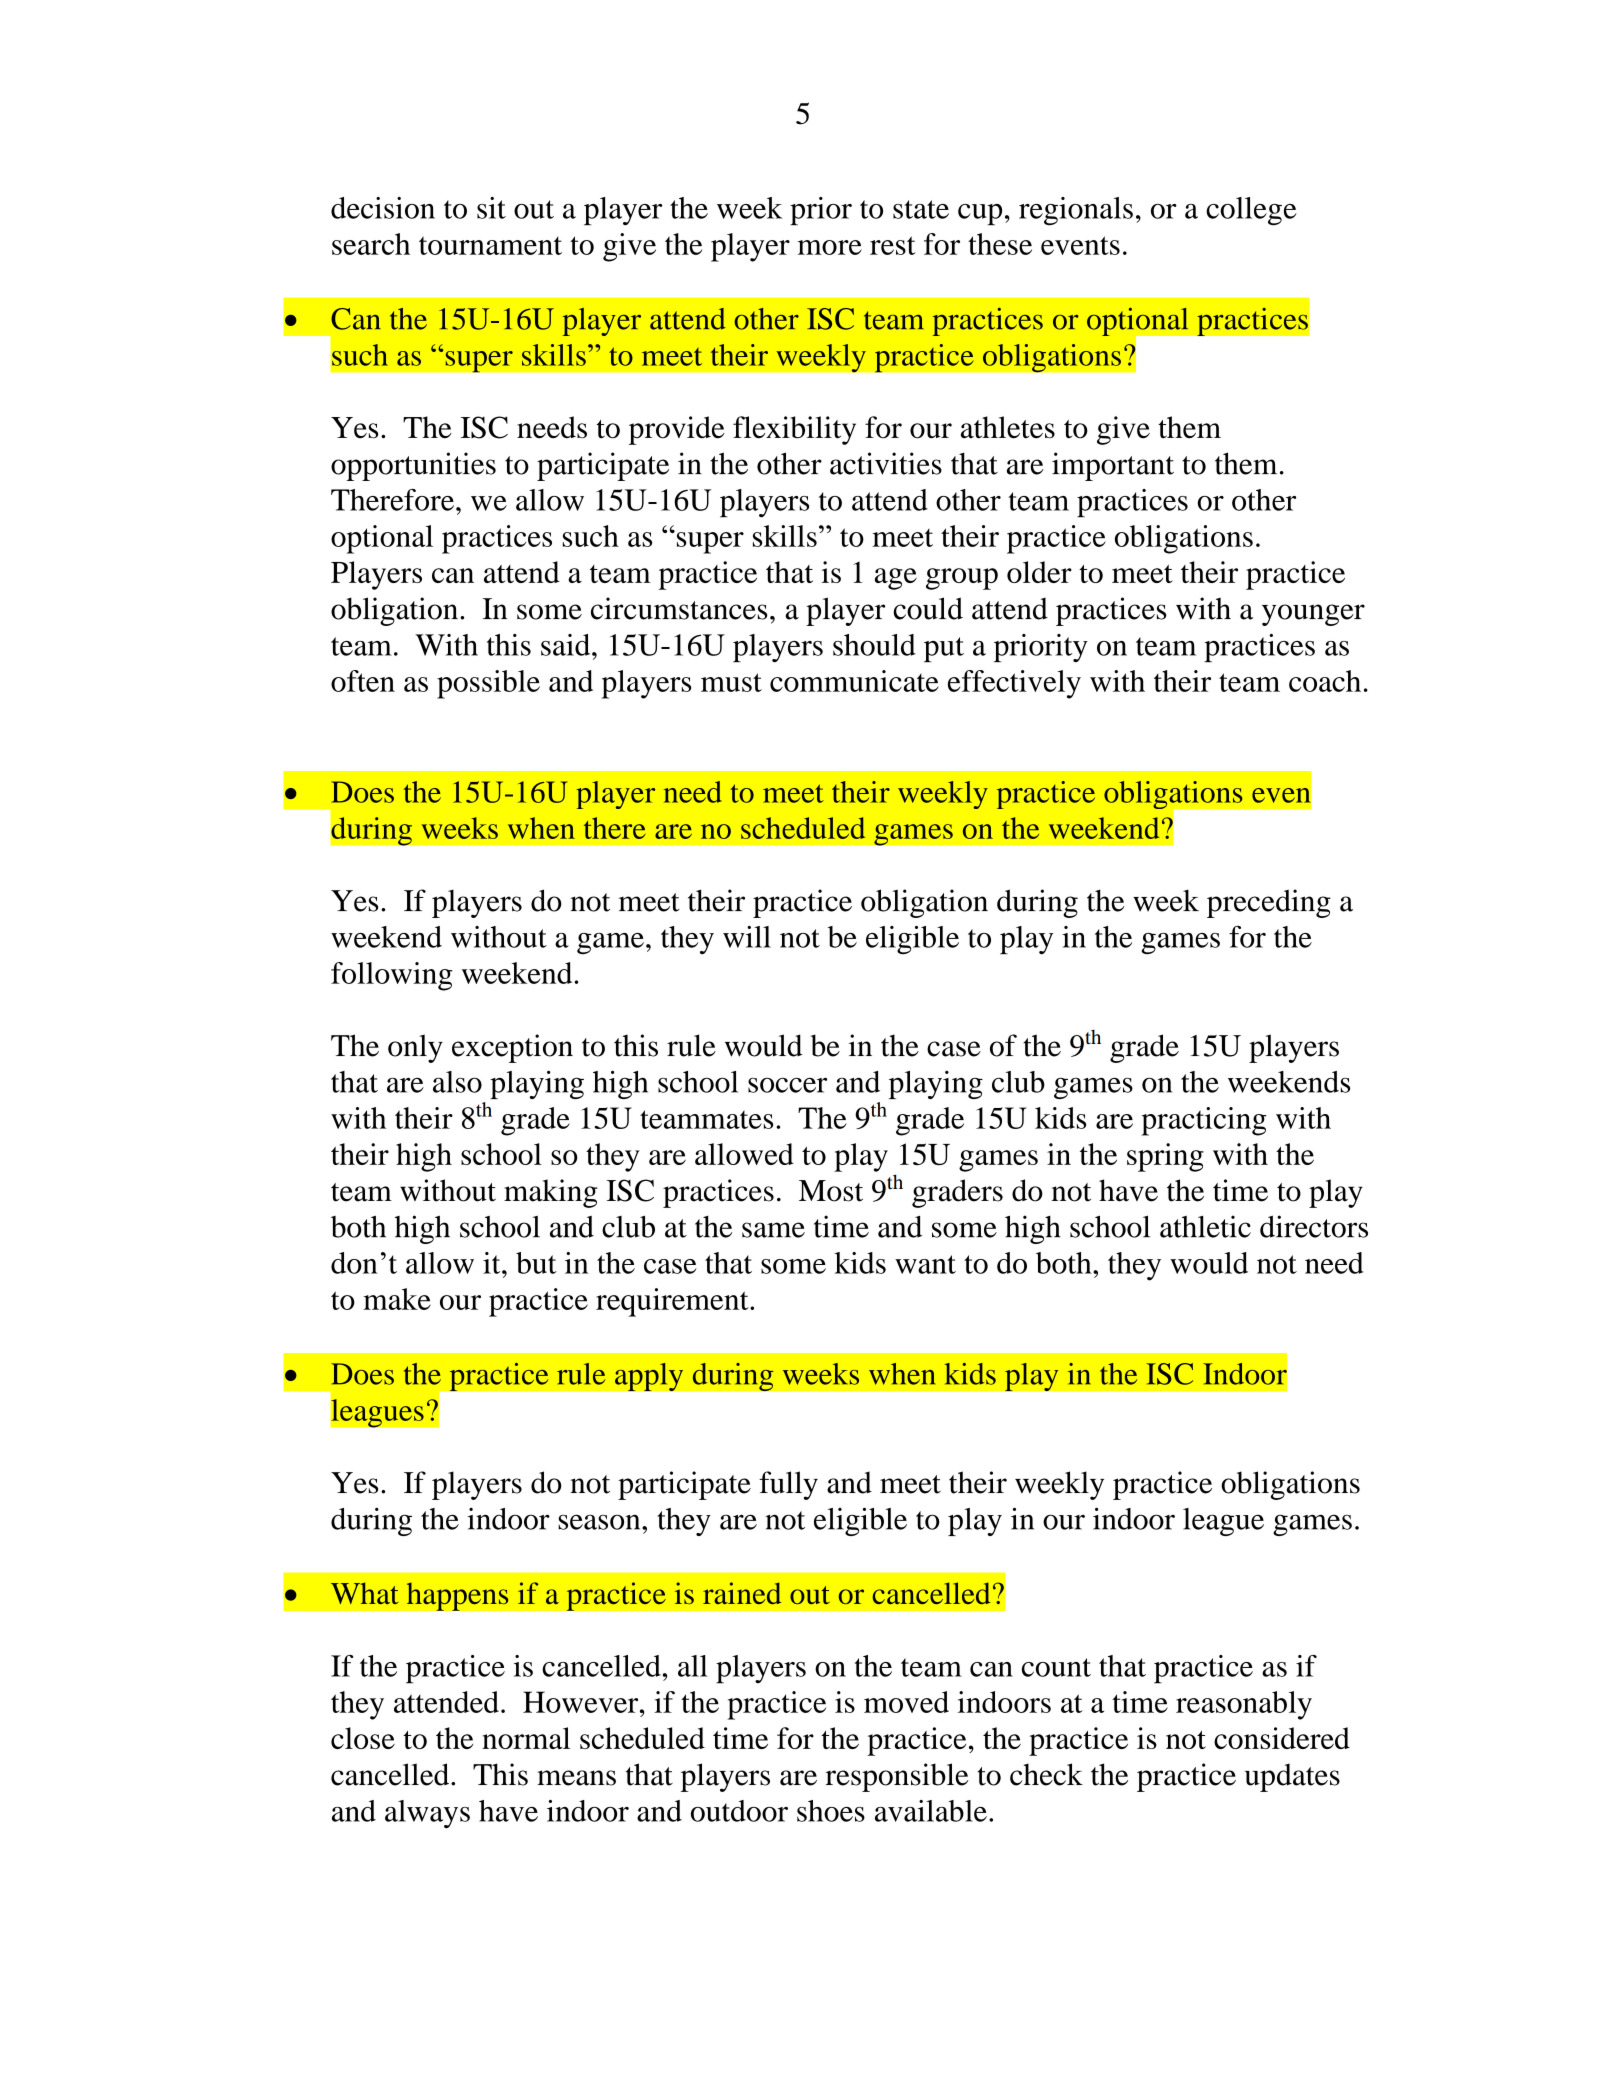  Describe the element at coordinates (1204, 1121) in the page. I see `practicing` at that location.
